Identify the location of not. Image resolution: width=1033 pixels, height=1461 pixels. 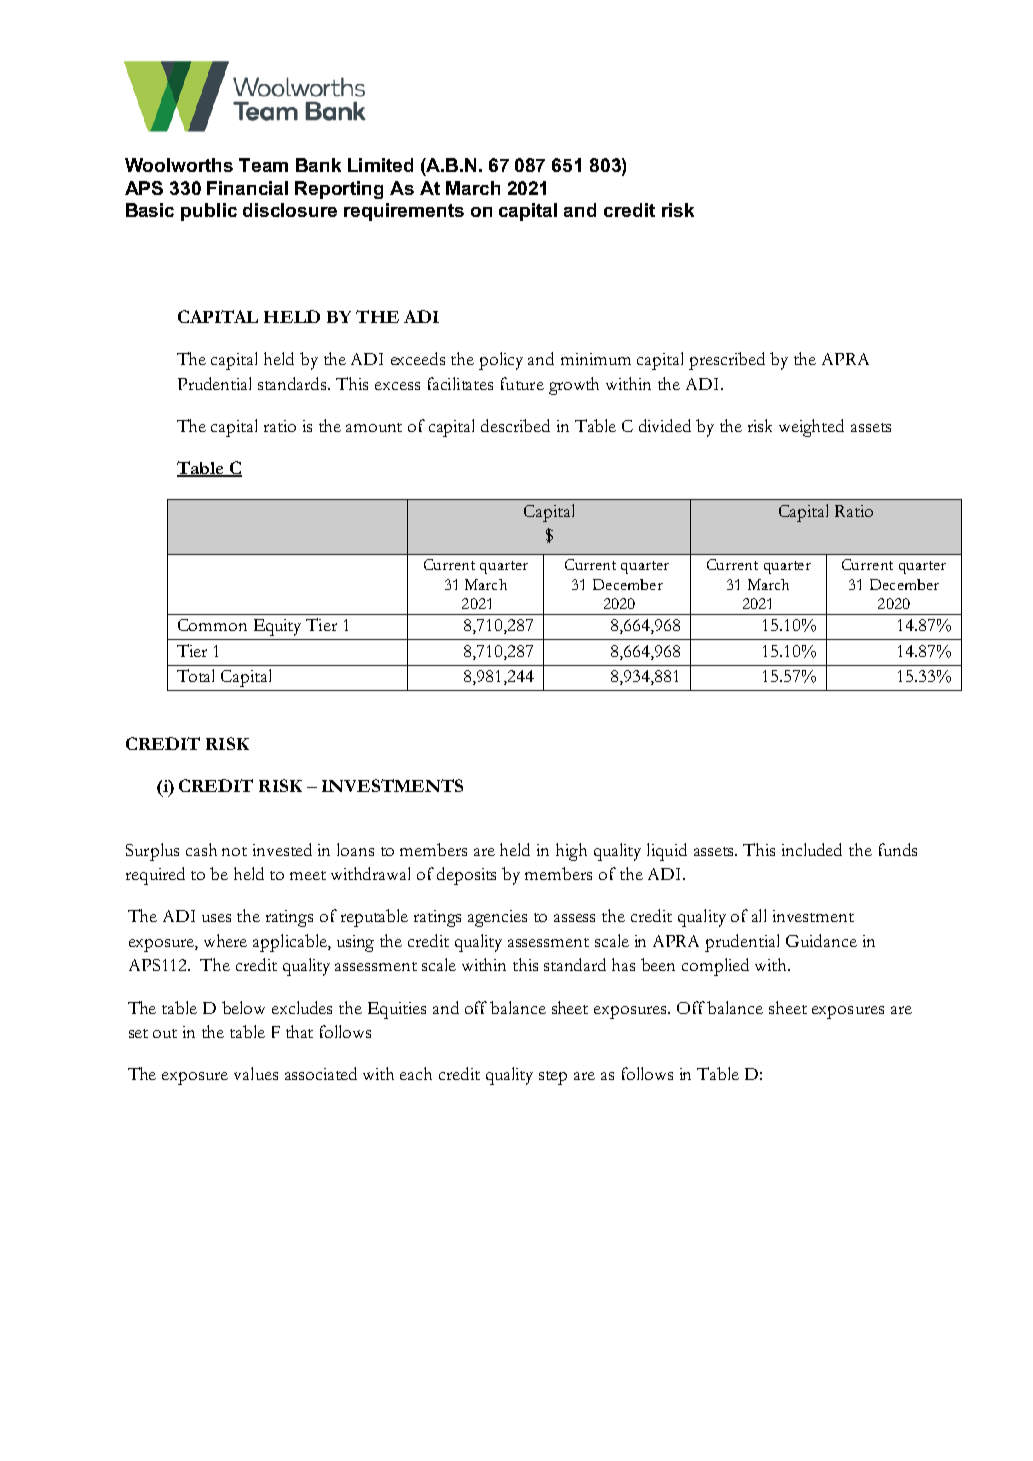
(234, 851).
